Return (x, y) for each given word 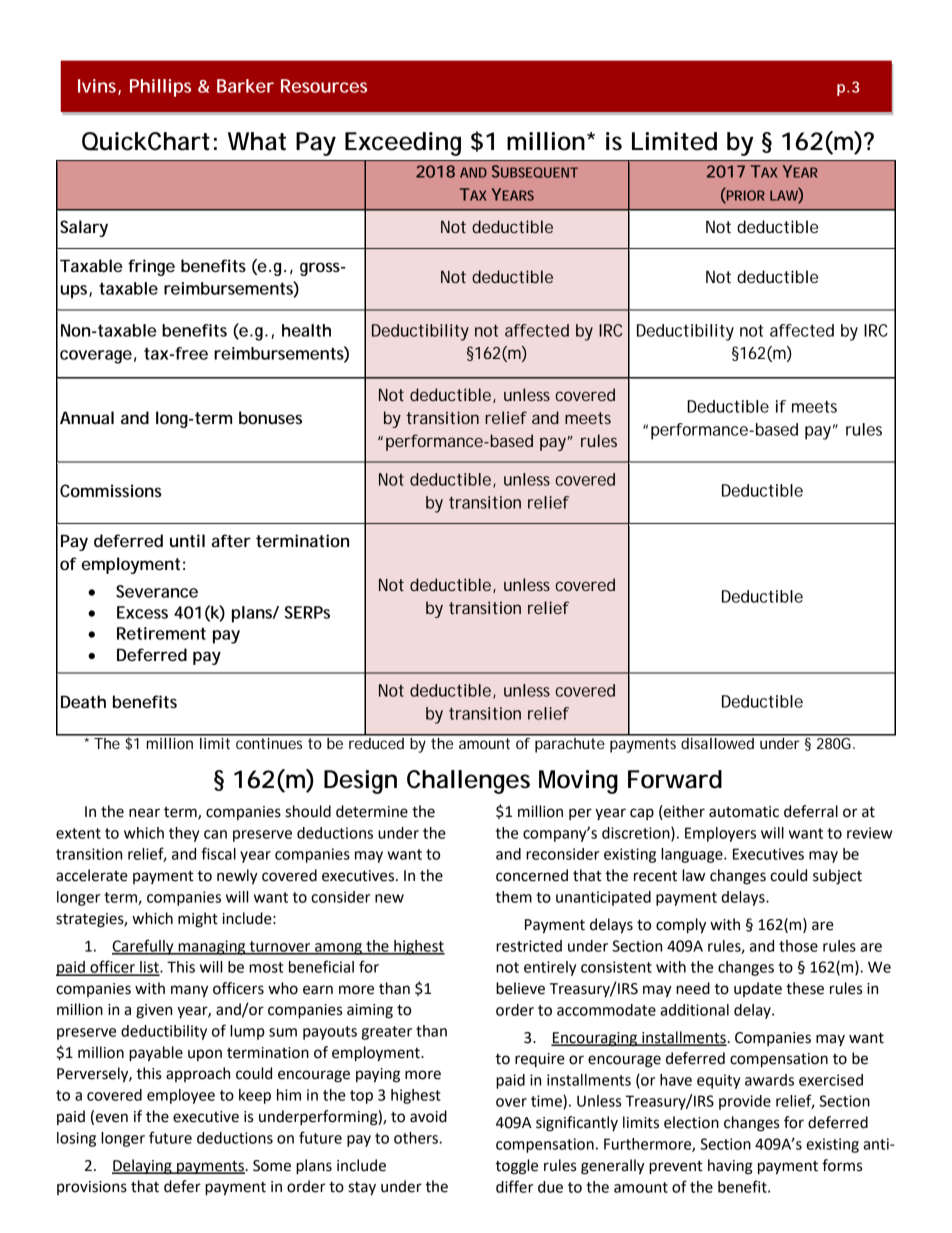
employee (181, 1096)
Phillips (160, 88)
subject (837, 877)
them (514, 897)
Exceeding (403, 144)
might (198, 920)
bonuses (270, 417)
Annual (87, 417)
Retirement (161, 633)
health (306, 330)
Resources (324, 86)
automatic (744, 812)
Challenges (468, 782)
